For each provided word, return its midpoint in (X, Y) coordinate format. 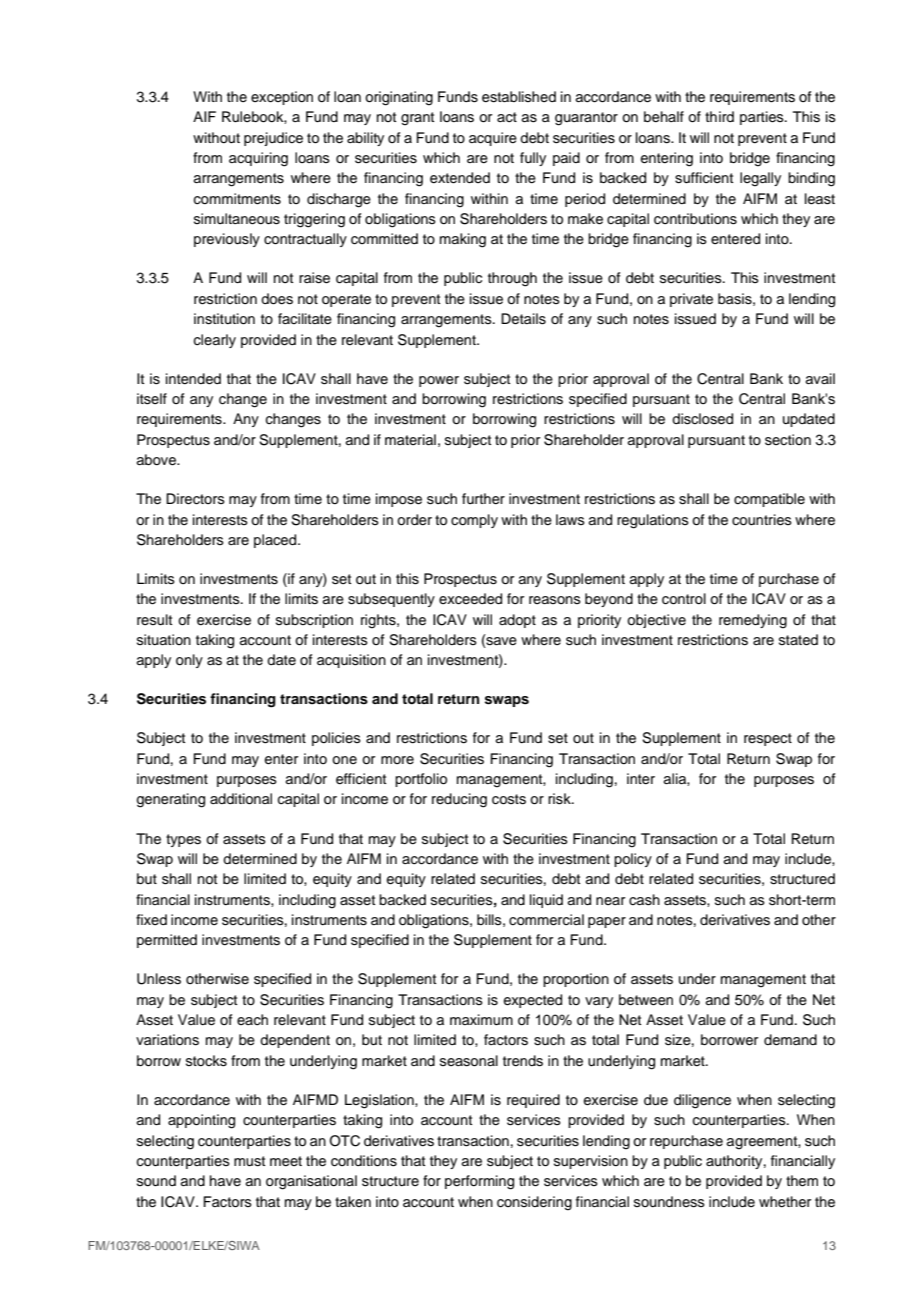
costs (509, 799)
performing (479, 1182)
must (249, 1161)
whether (785, 1202)
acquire (493, 139)
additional (241, 799)
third (719, 116)
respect (768, 739)
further (483, 499)
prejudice (273, 139)
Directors (195, 499)
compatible (769, 500)
